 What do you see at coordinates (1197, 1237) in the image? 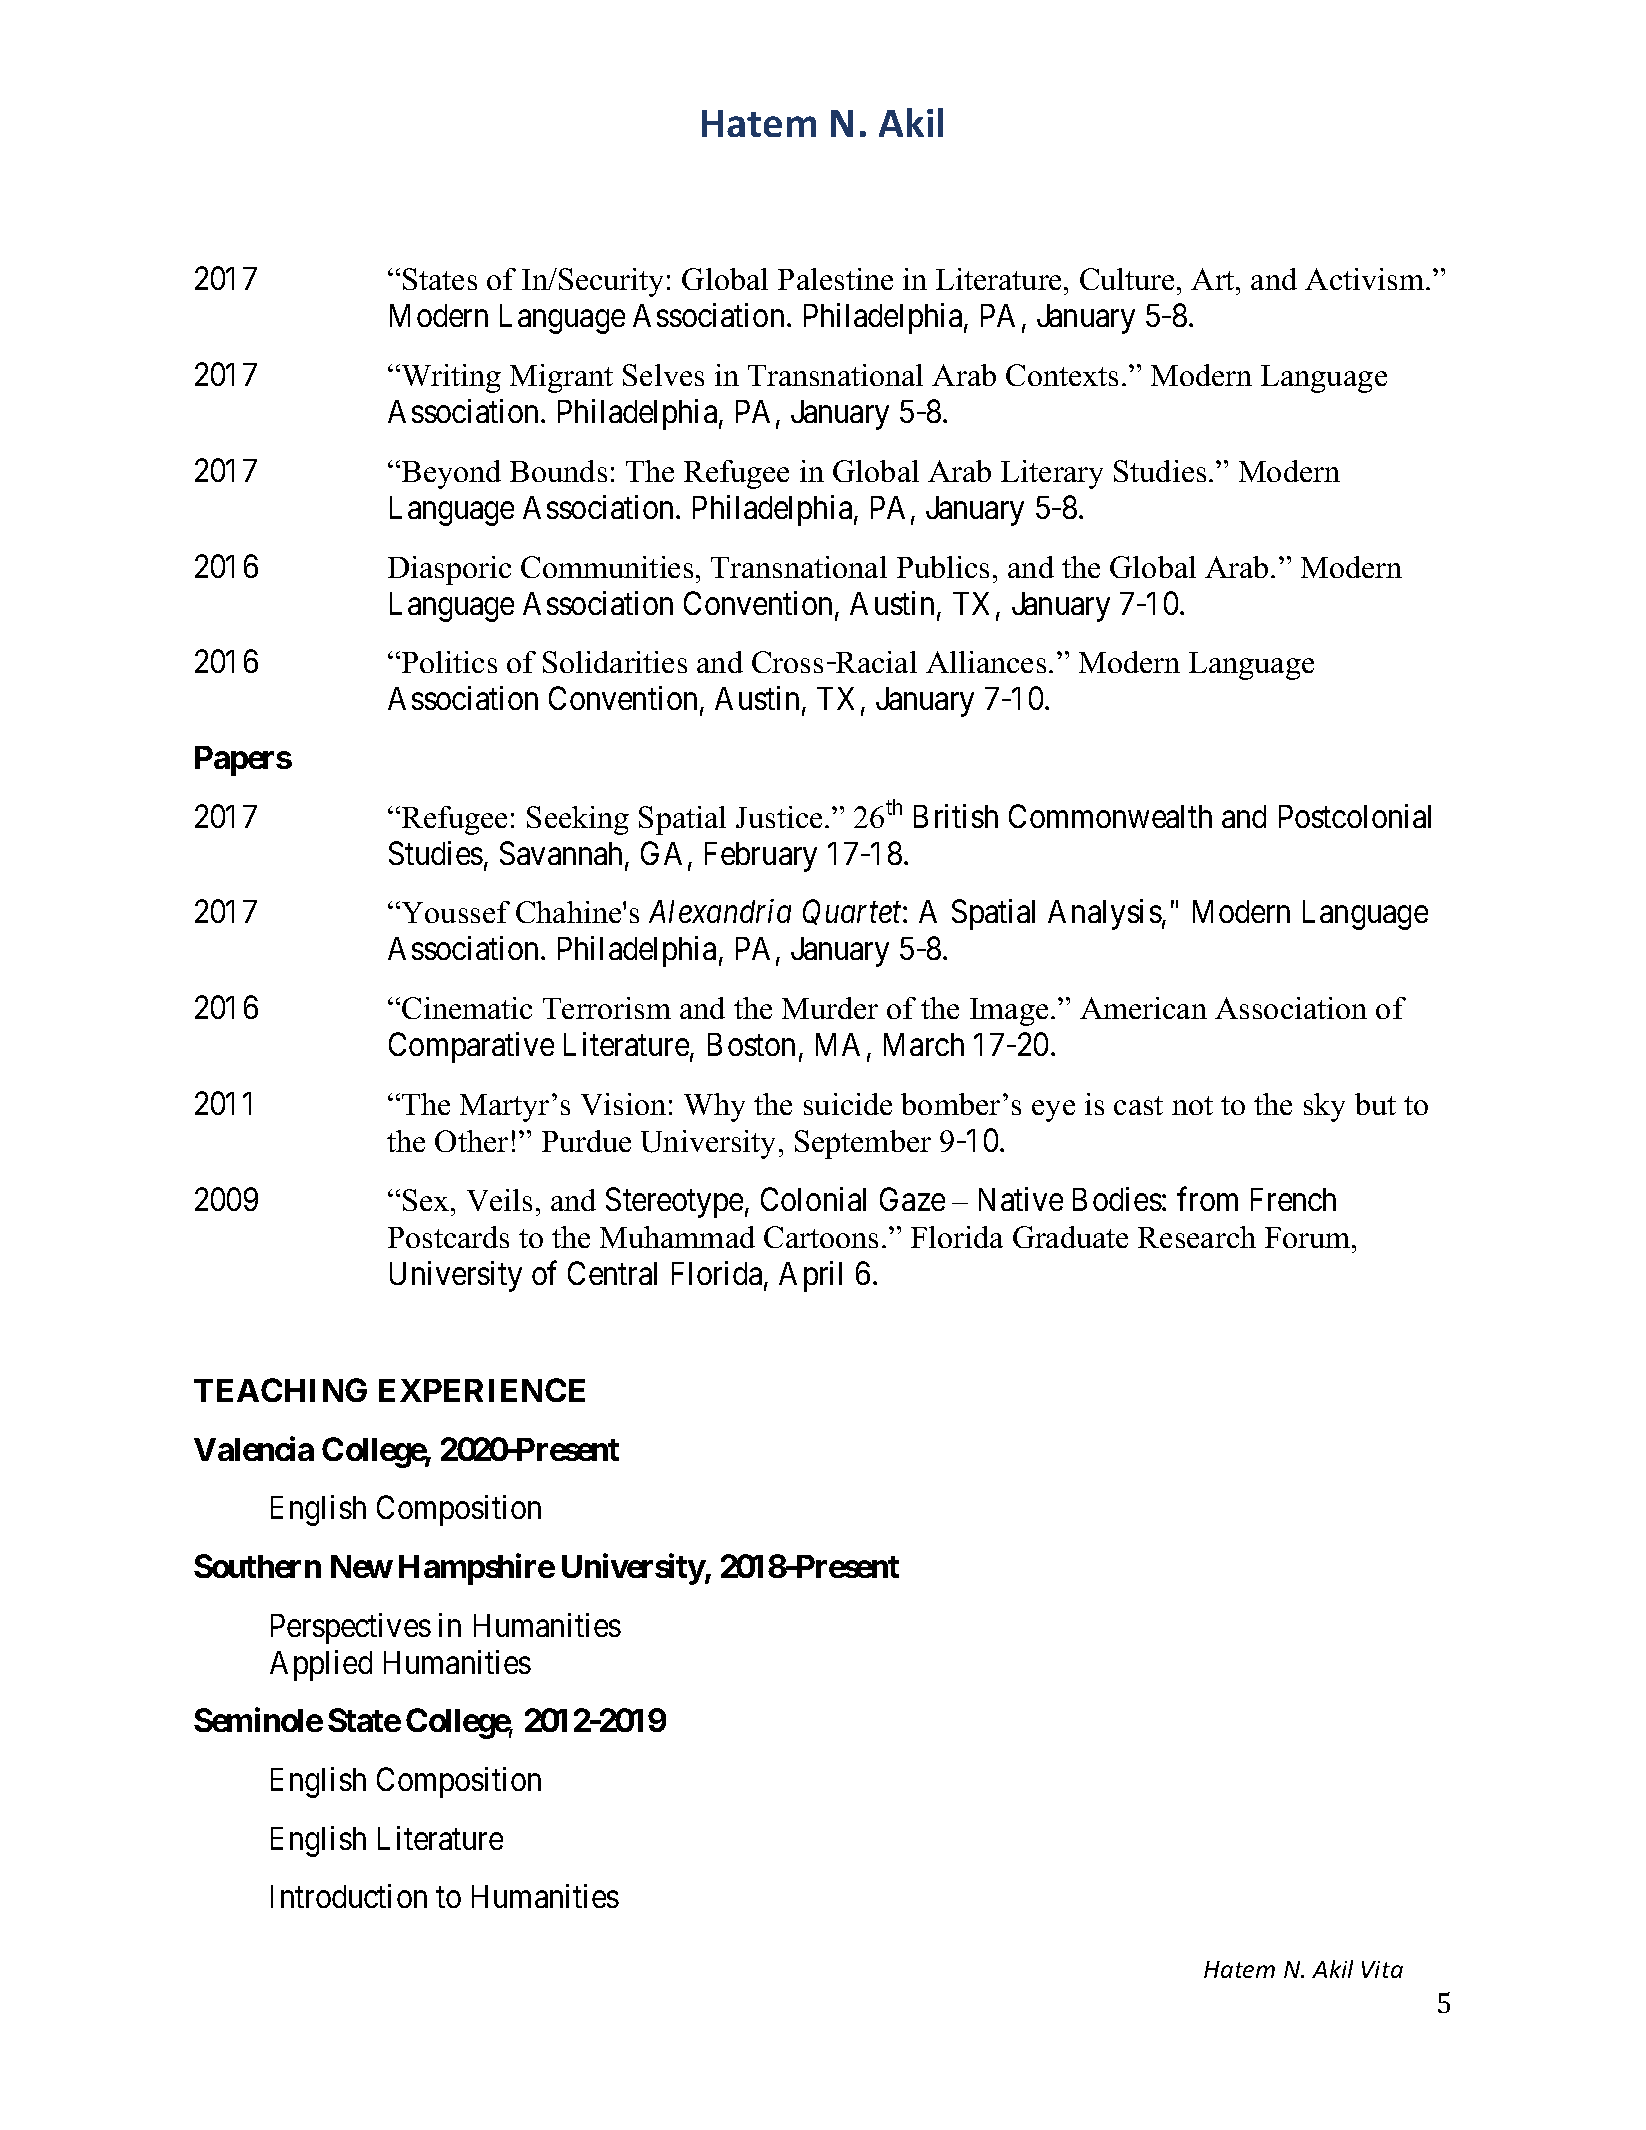
I see `Research` at bounding box center [1197, 1237].
